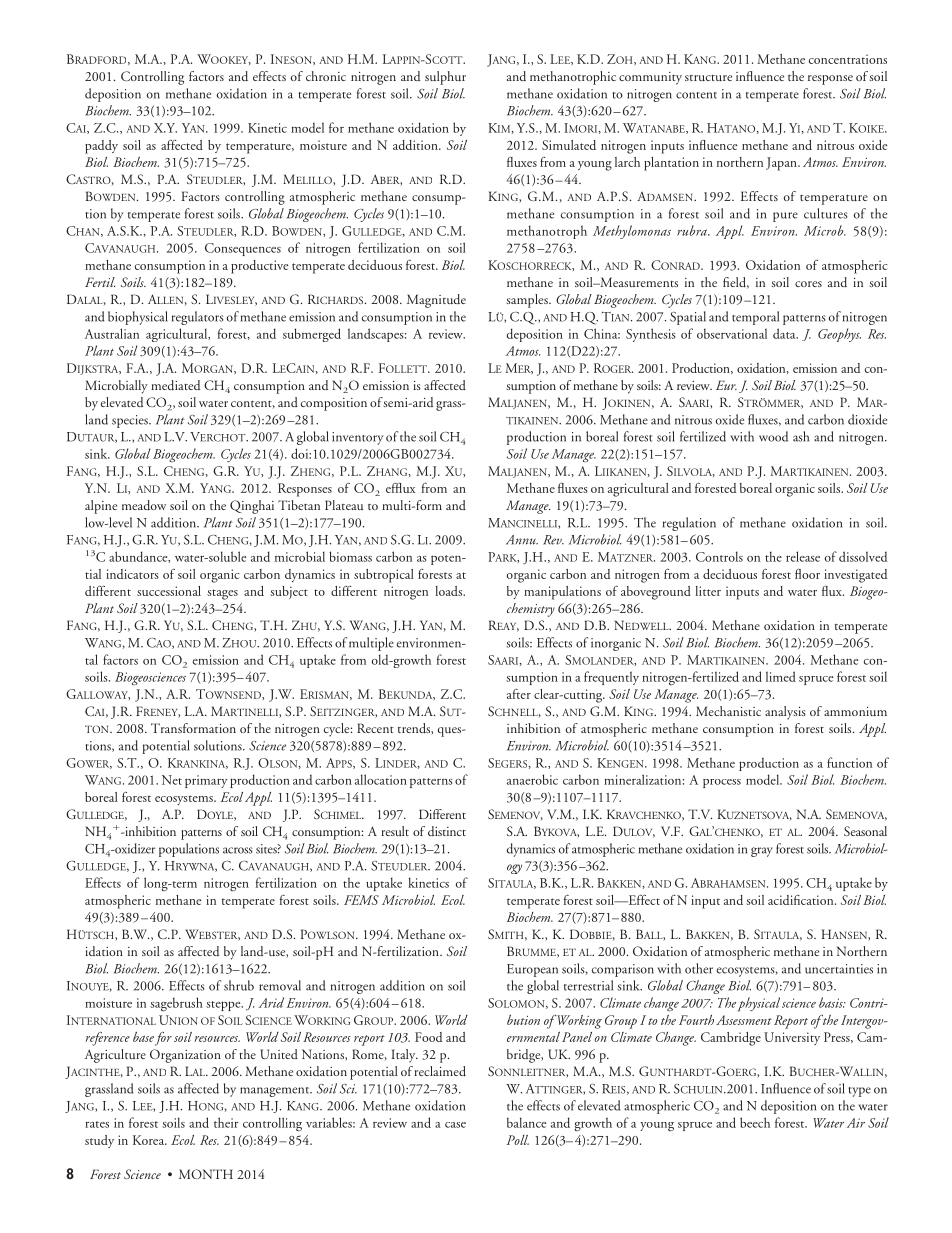 The image size is (952, 1233). Describe the element at coordinates (762, 852) in the screenshot. I see `gray` at that location.
